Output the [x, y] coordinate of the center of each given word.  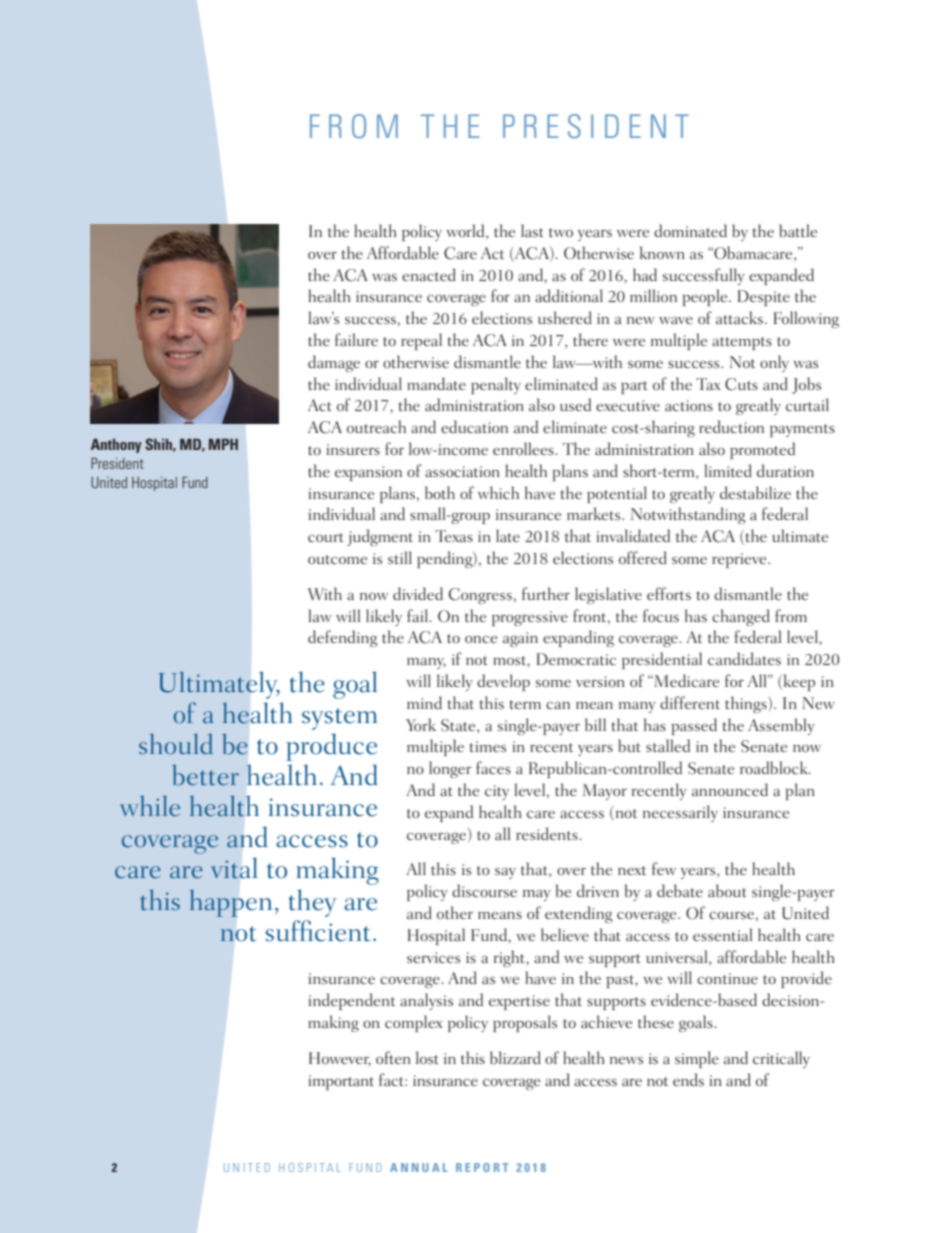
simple [697, 1059]
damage [334, 363]
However [340, 1059]
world [467, 232]
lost [427, 1057]
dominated [690, 230]
